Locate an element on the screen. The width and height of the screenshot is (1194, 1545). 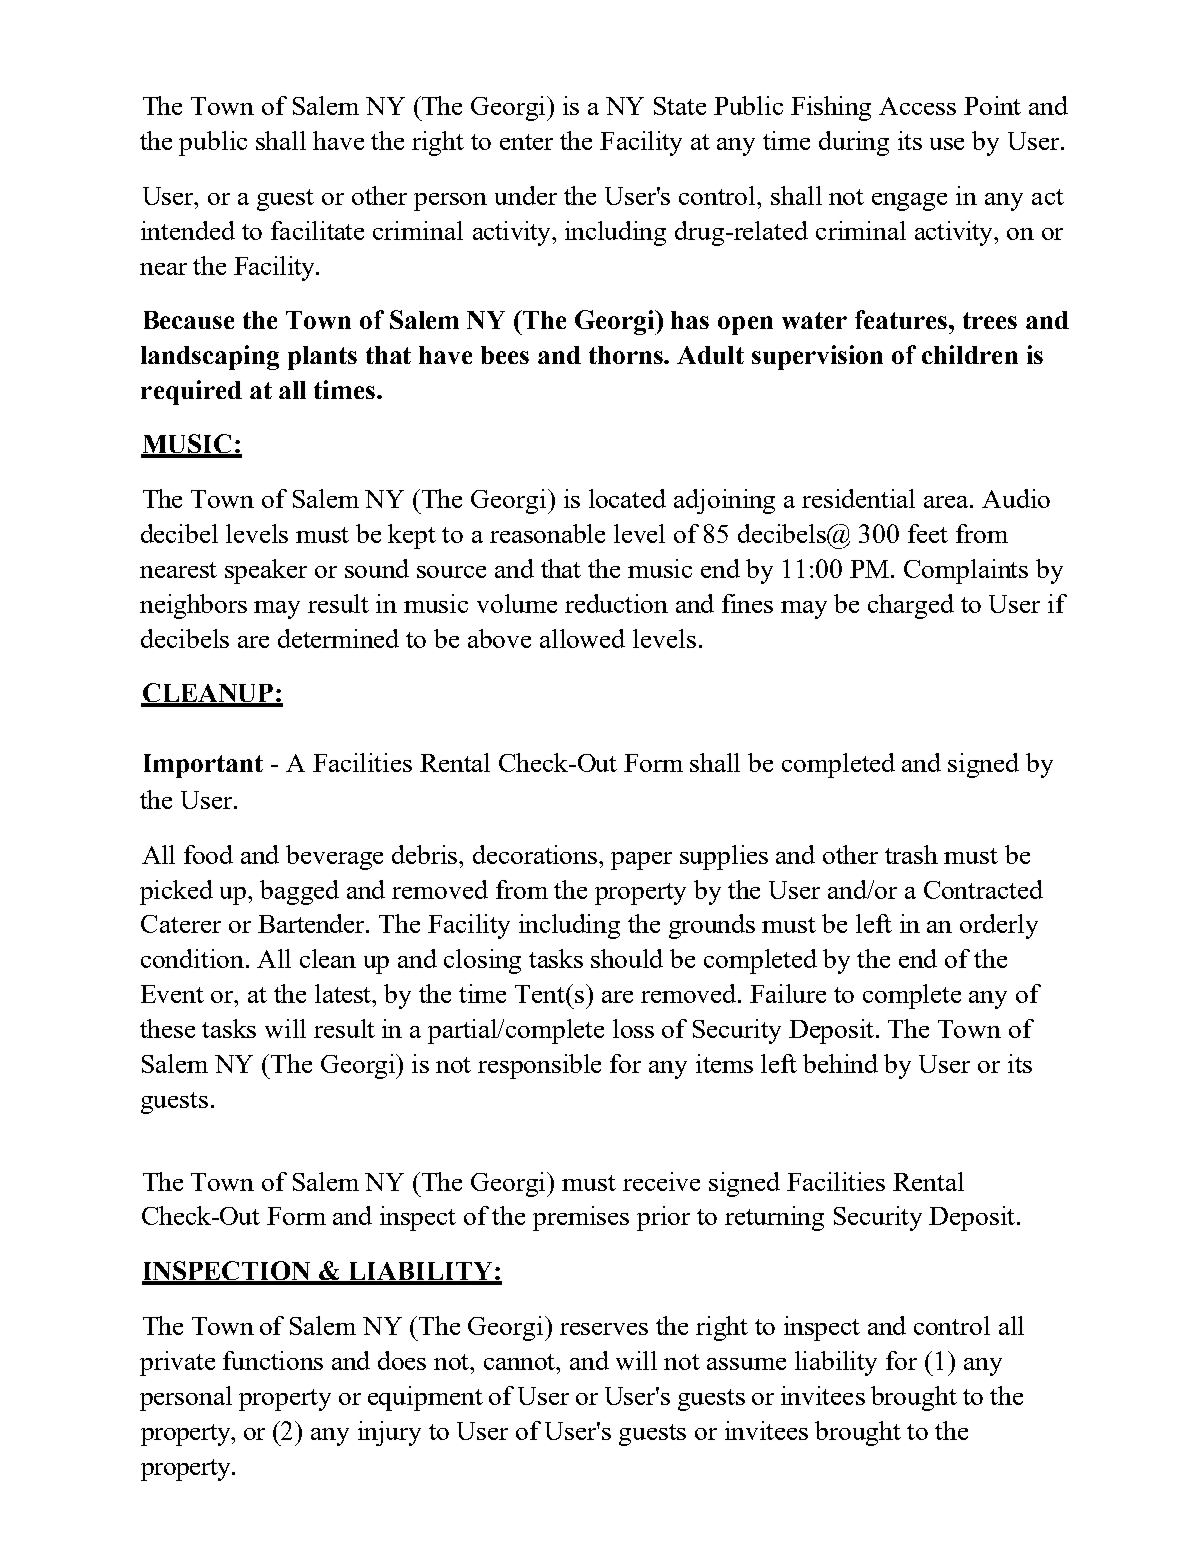
facilitate is located at coordinates (317, 230).
